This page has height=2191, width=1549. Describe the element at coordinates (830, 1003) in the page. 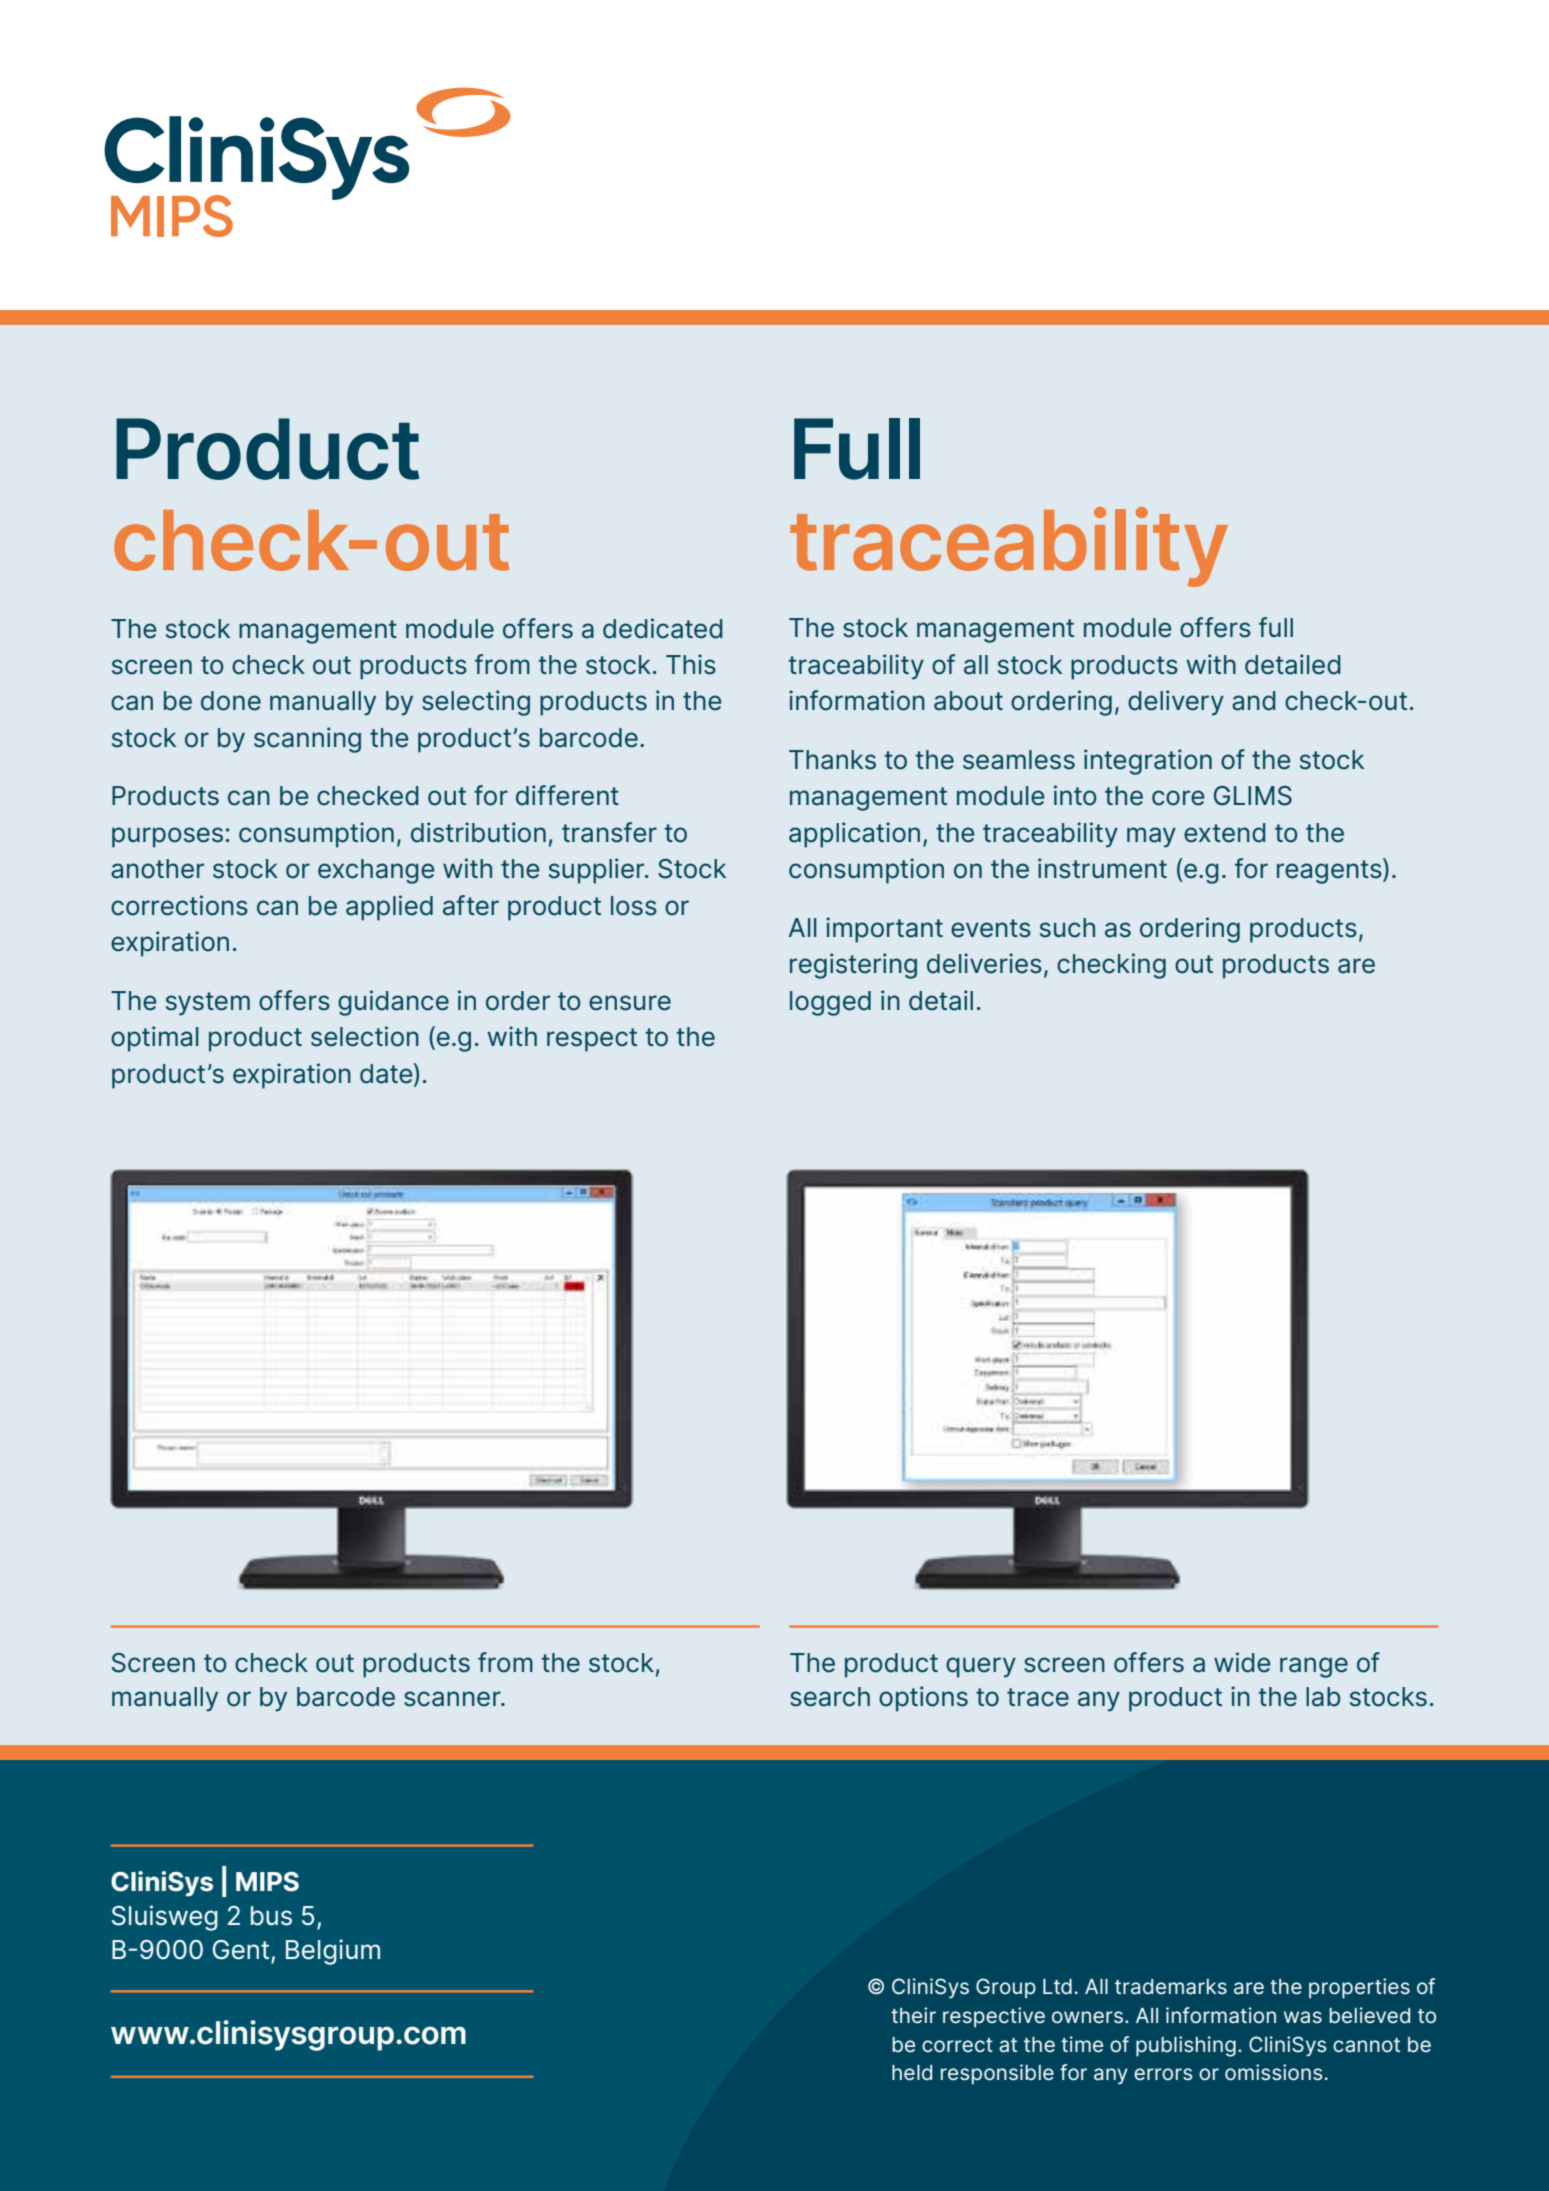

I see `logged` at that location.
